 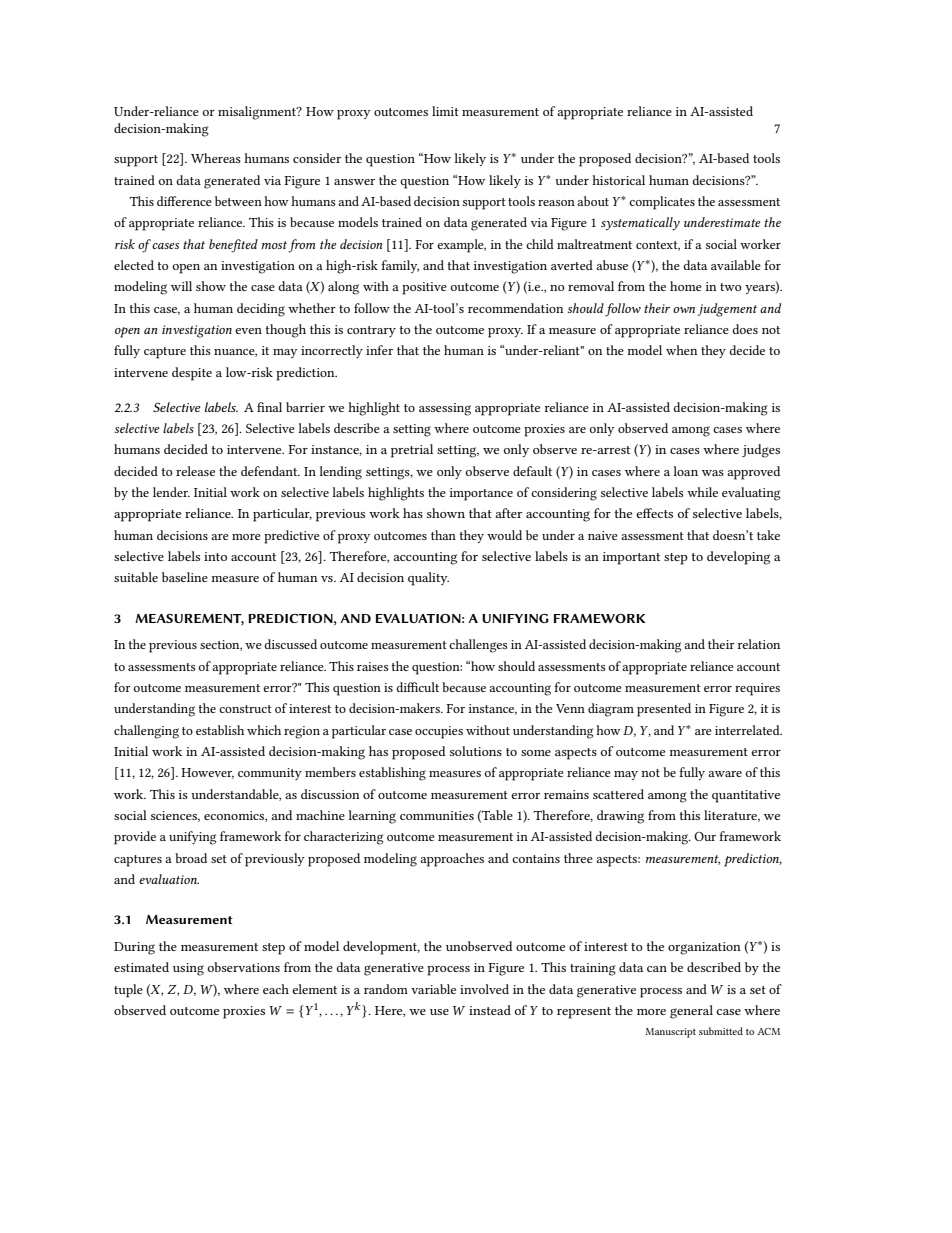 What do you see at coordinates (445, 111) in the screenshot?
I see `limit` at bounding box center [445, 111].
